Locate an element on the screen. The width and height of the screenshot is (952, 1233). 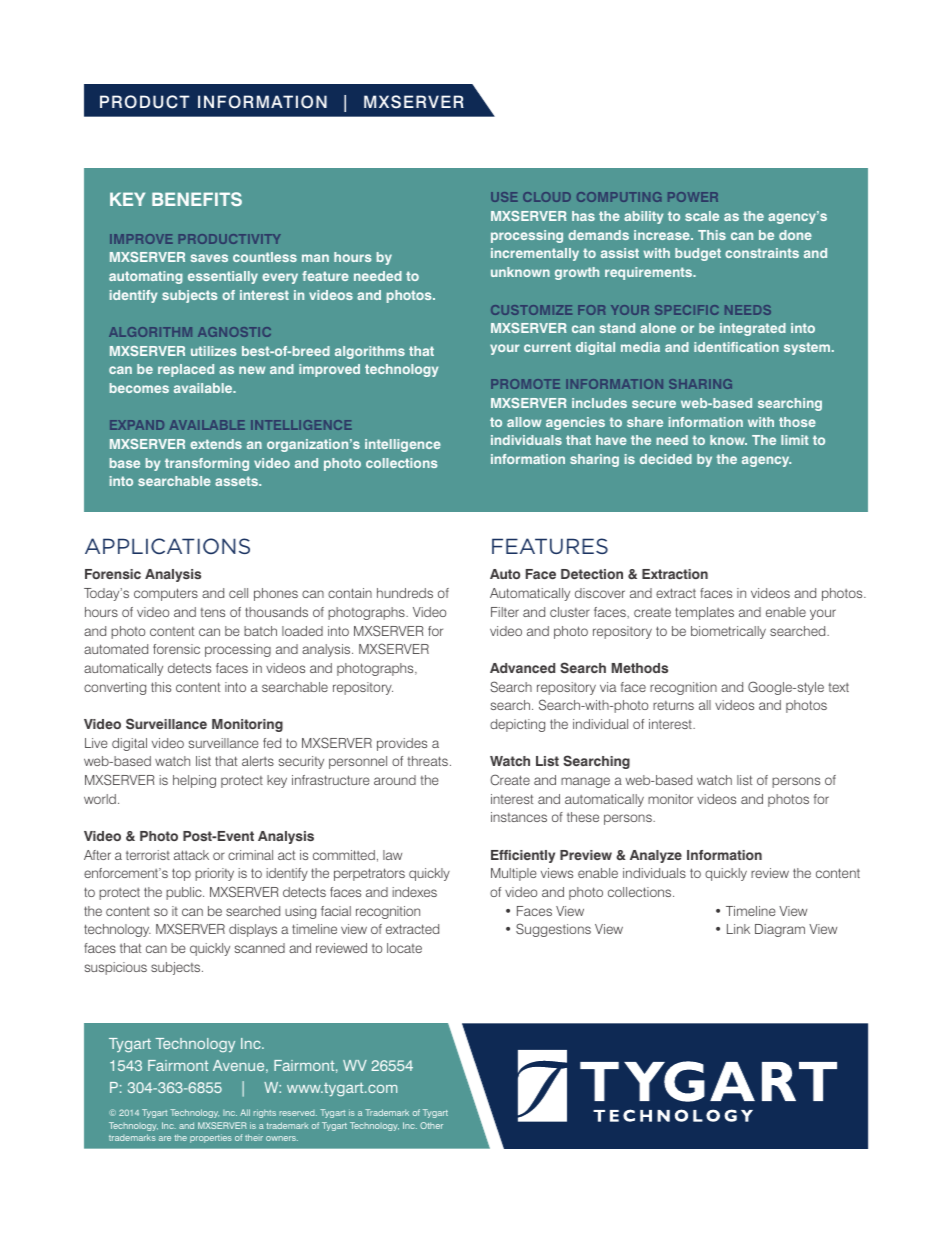
those is located at coordinates (797, 422).
